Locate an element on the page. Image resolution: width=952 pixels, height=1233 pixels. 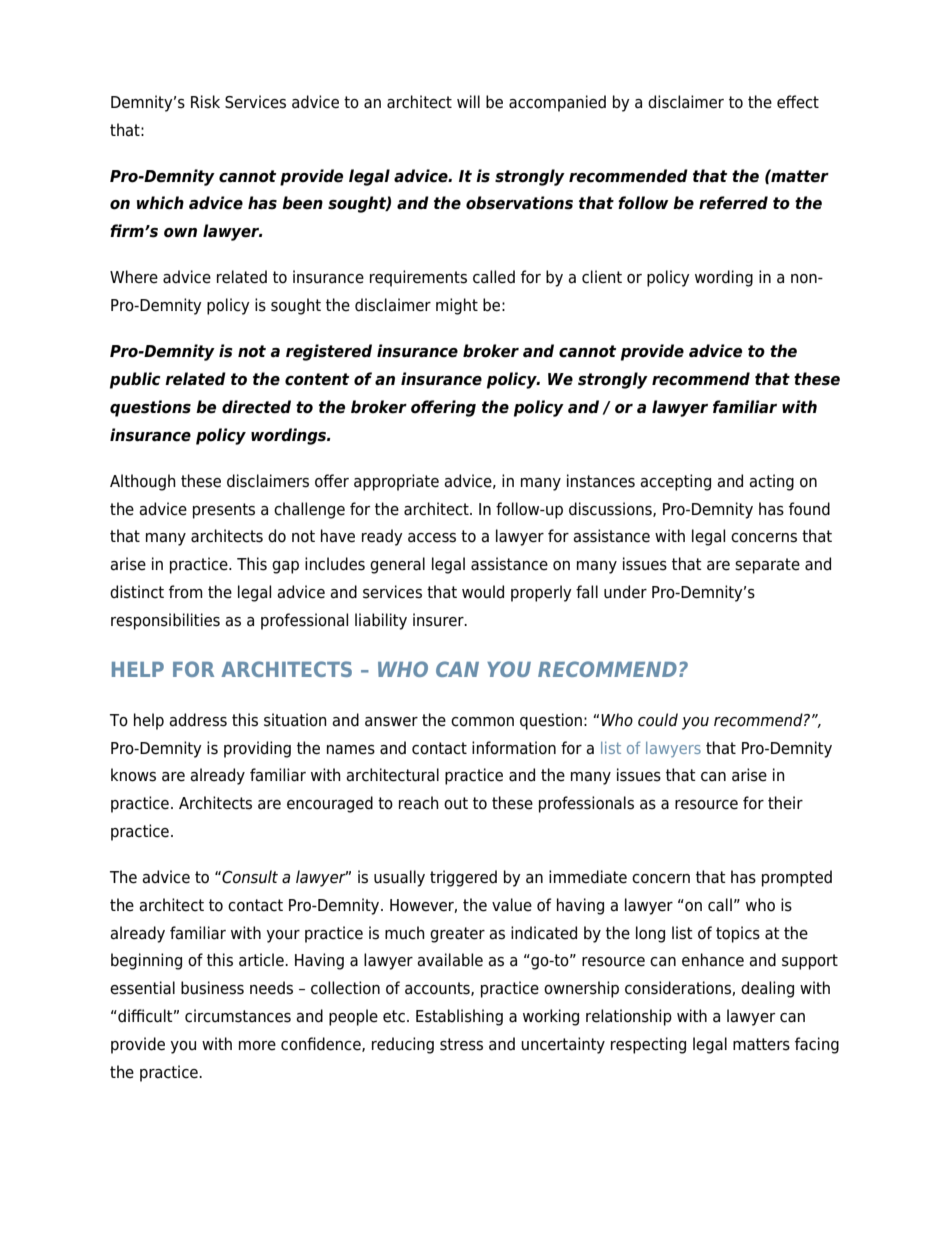
dealing is located at coordinates (767, 989).
